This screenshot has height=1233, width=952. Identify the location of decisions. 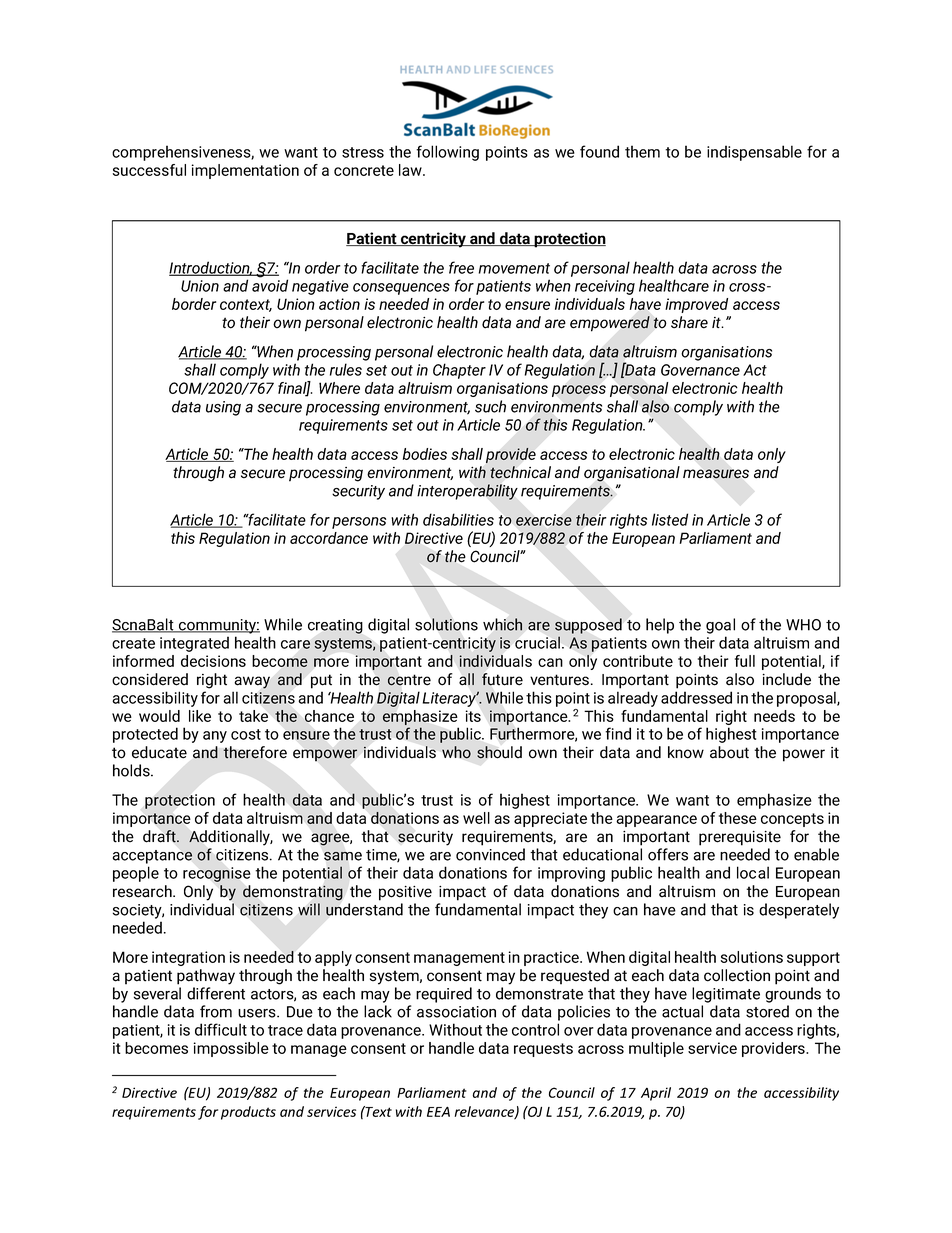
(213, 661).
